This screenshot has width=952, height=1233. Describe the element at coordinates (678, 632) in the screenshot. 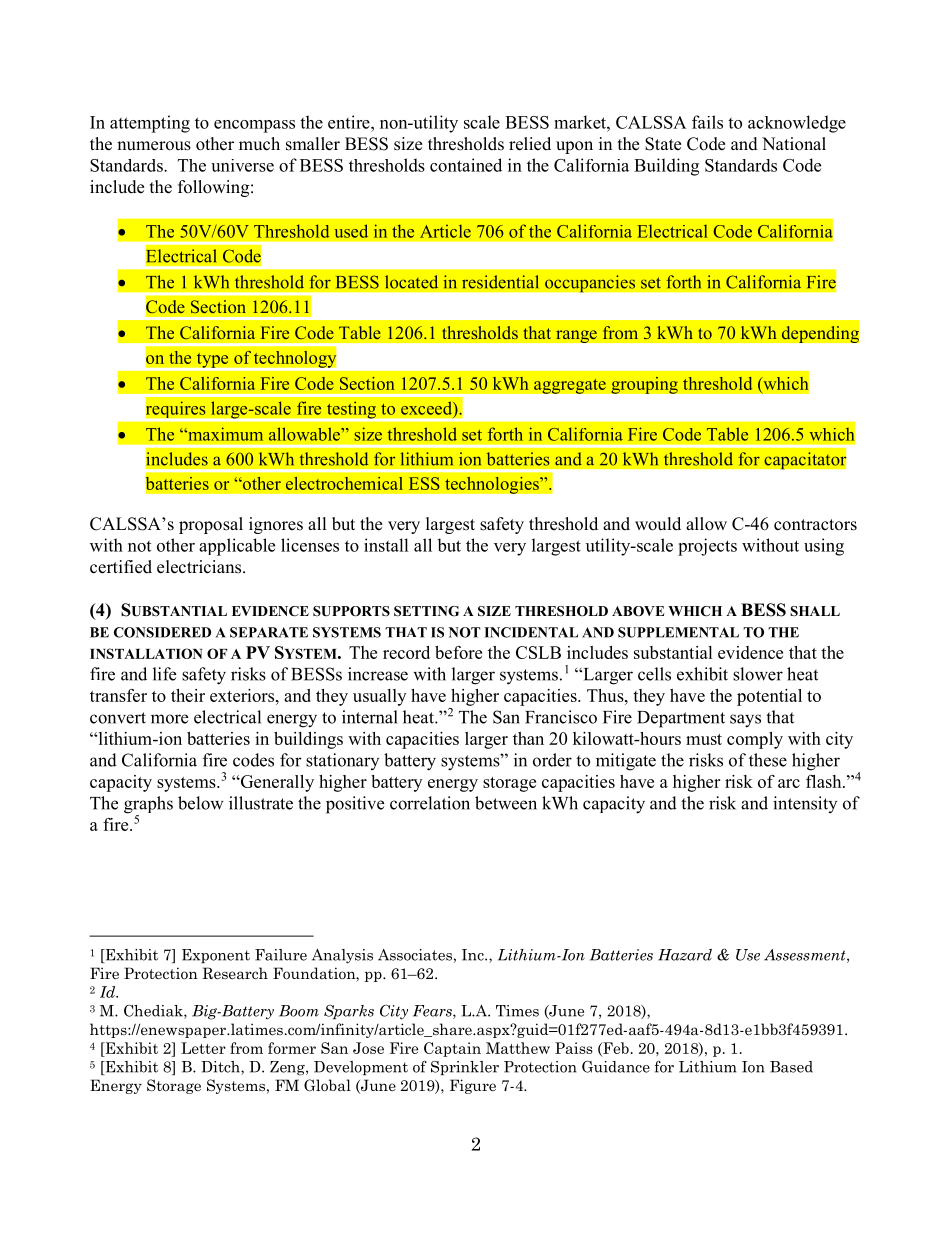

I see `SUPPLEMENTAL` at that location.
